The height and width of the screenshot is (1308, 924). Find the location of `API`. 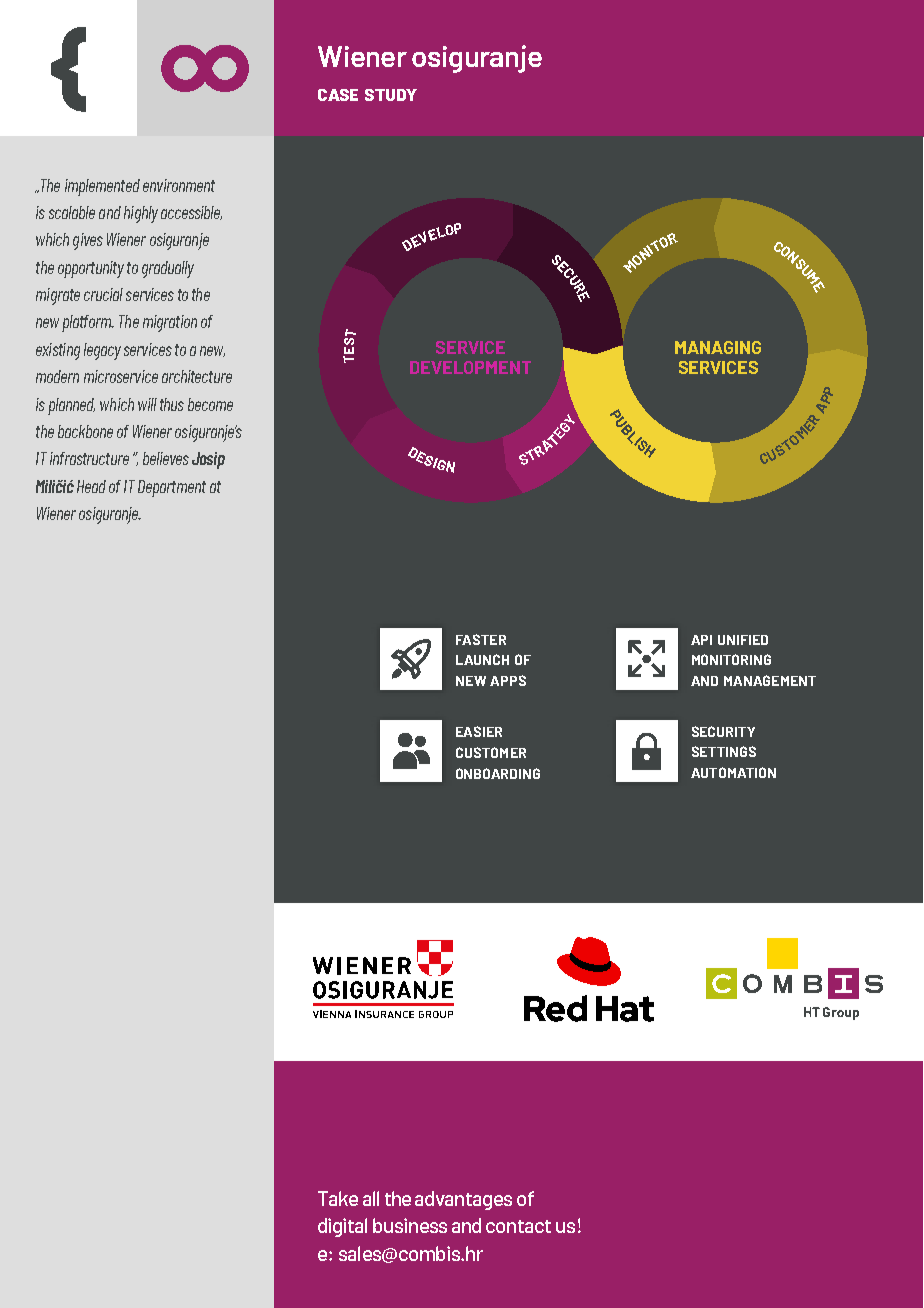

API is located at coordinates (701, 640).
